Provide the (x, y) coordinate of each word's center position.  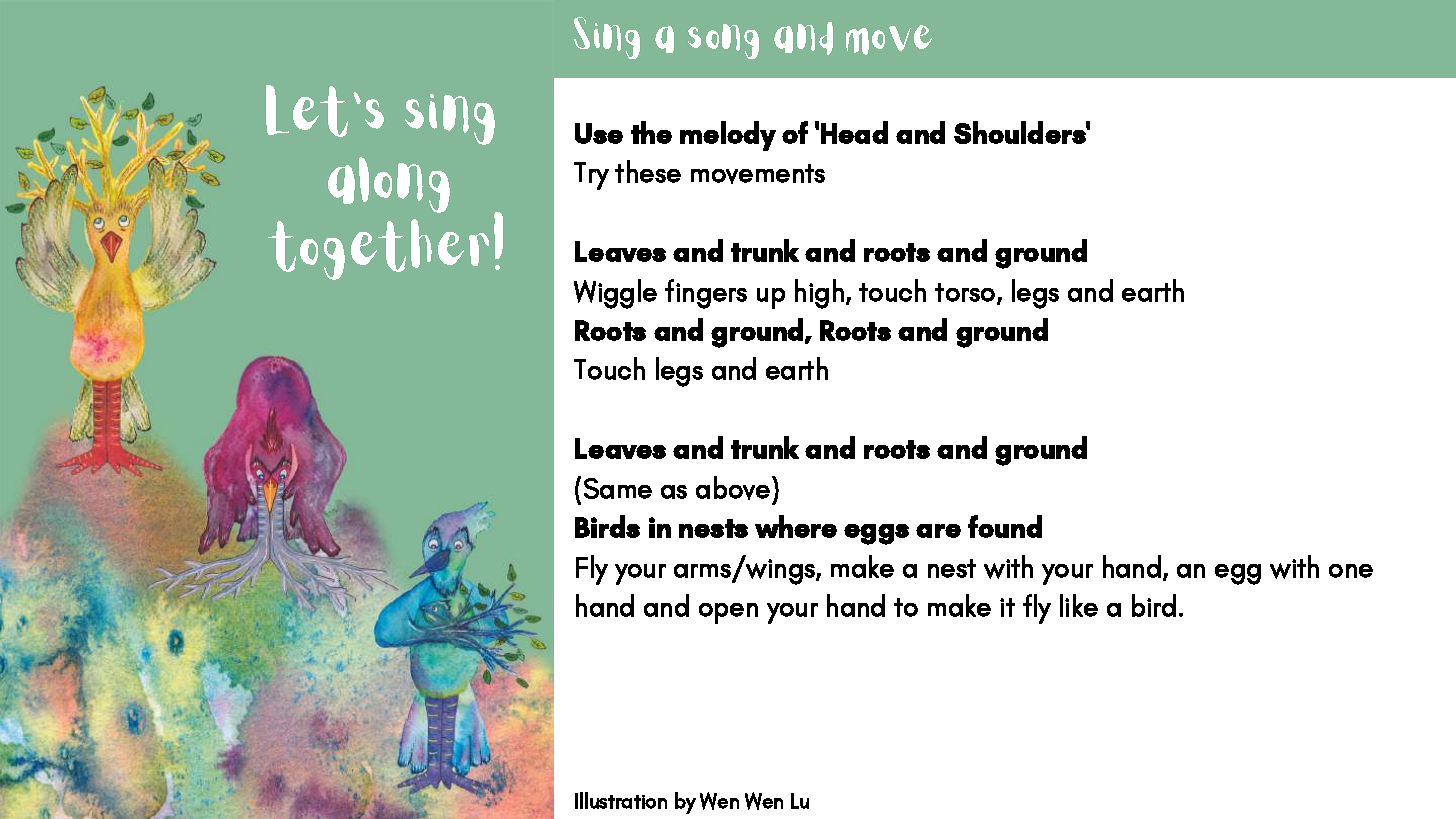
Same (618, 488)
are (938, 531)
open (728, 613)
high (819, 294)
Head (854, 132)
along (389, 185)
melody (728, 136)
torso (966, 293)
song (723, 41)
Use (599, 133)
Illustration (621, 800)
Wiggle (615, 294)
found (1005, 526)
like (1079, 605)
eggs (876, 534)
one (1351, 571)
